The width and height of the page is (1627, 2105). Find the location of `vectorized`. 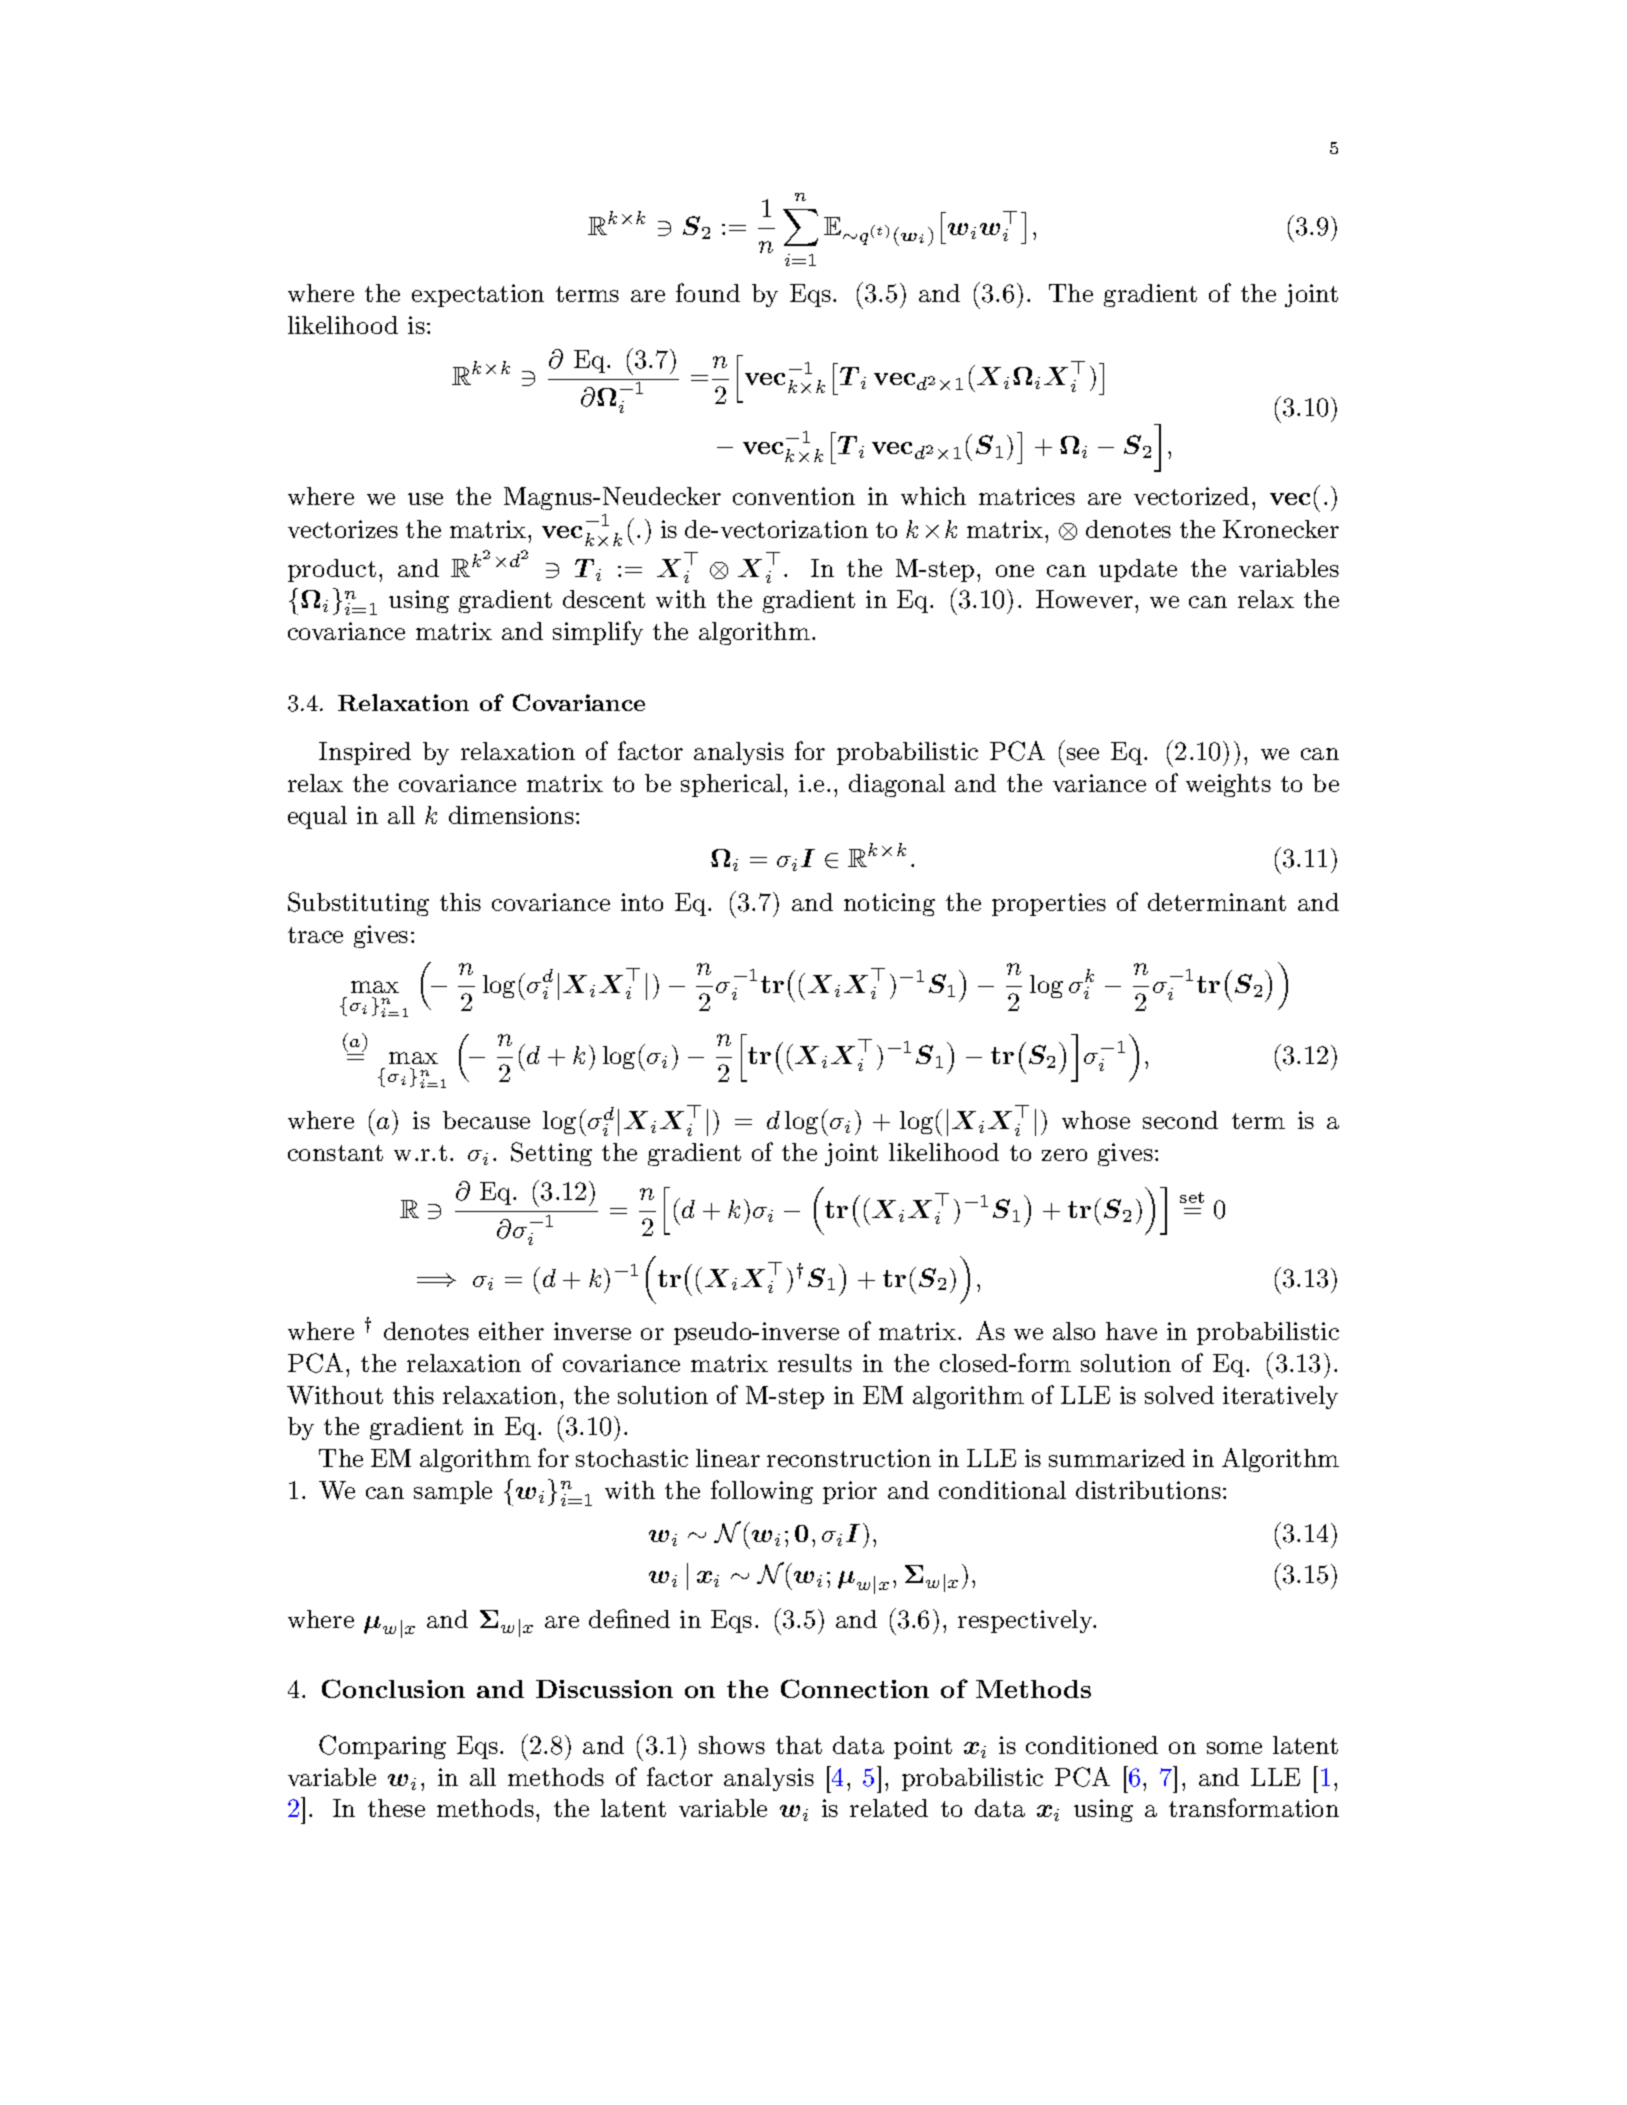

vectorized is located at coordinates (1191, 496).
